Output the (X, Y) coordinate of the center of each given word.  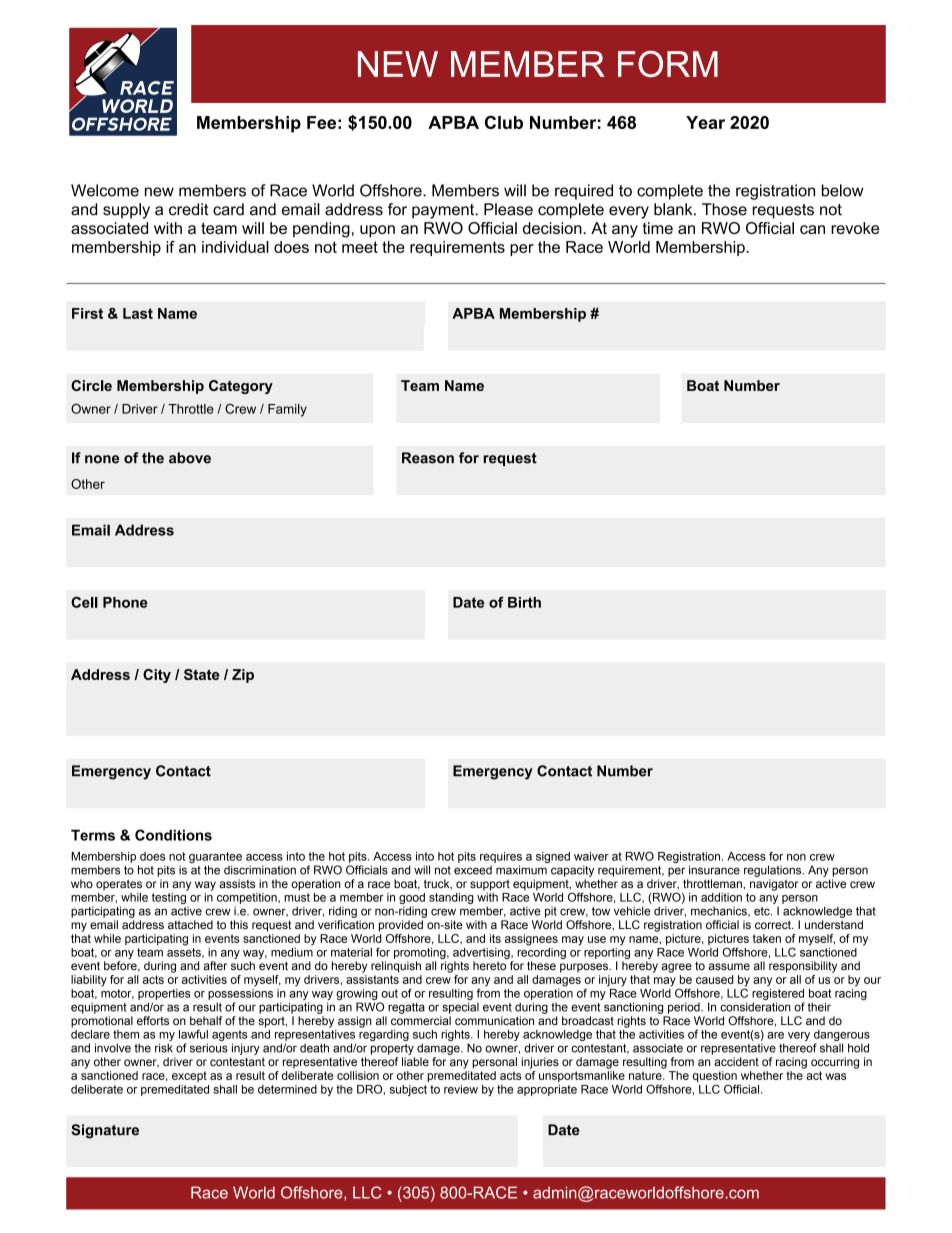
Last (138, 313)
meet (360, 247)
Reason (428, 458)
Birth (524, 602)
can (812, 229)
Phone (125, 602)
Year (705, 122)
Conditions (173, 835)
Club (504, 122)
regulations (774, 871)
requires (501, 857)
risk (164, 1048)
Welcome (105, 190)
